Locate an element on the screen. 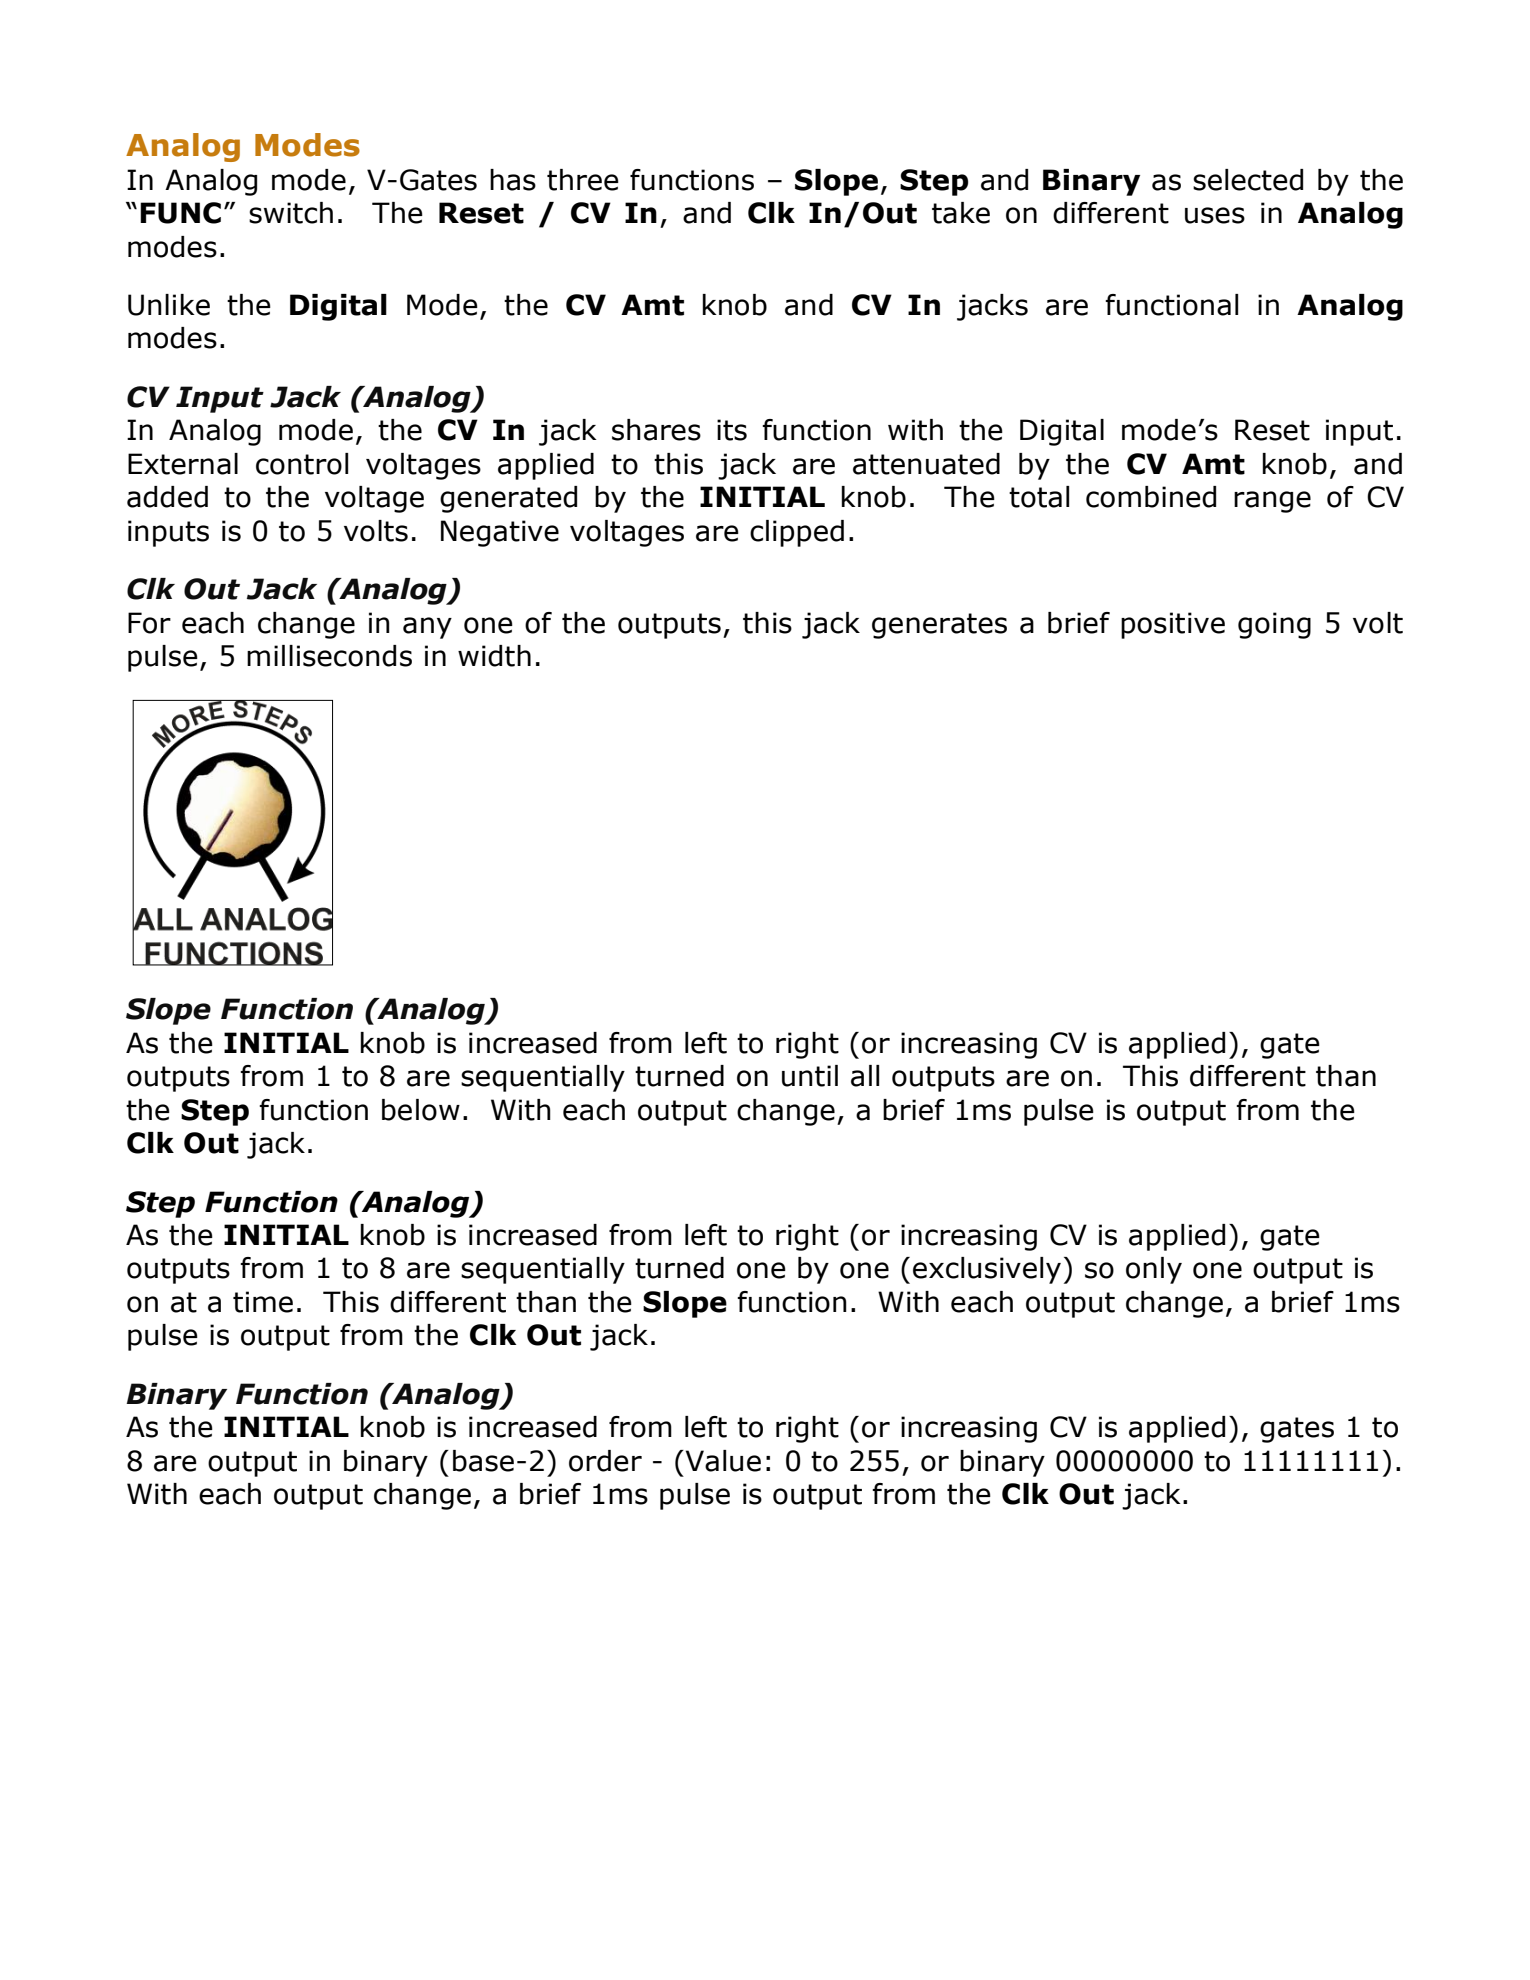  control is located at coordinates (302, 464).
